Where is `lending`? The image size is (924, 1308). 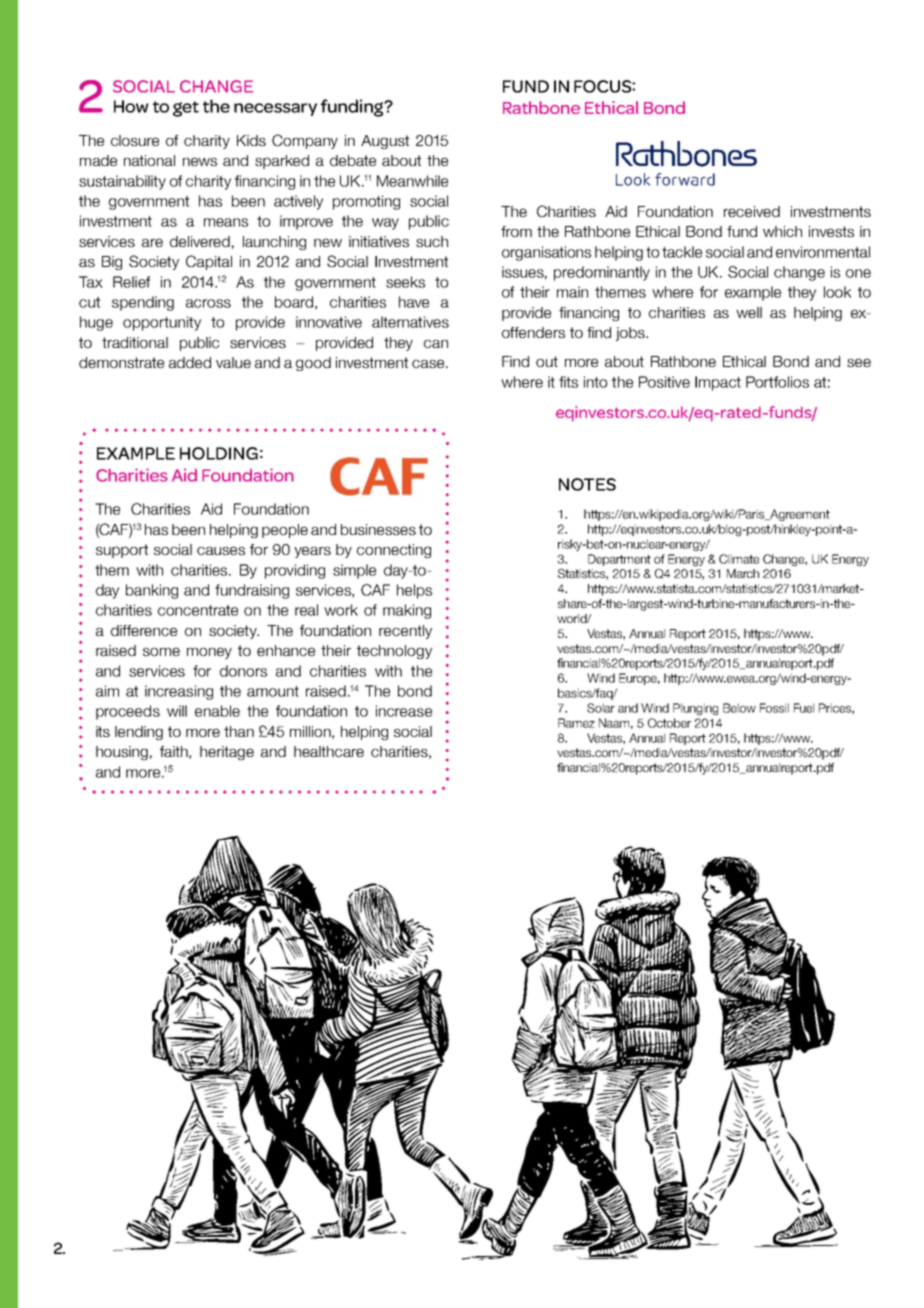
lending is located at coordinates (139, 733).
